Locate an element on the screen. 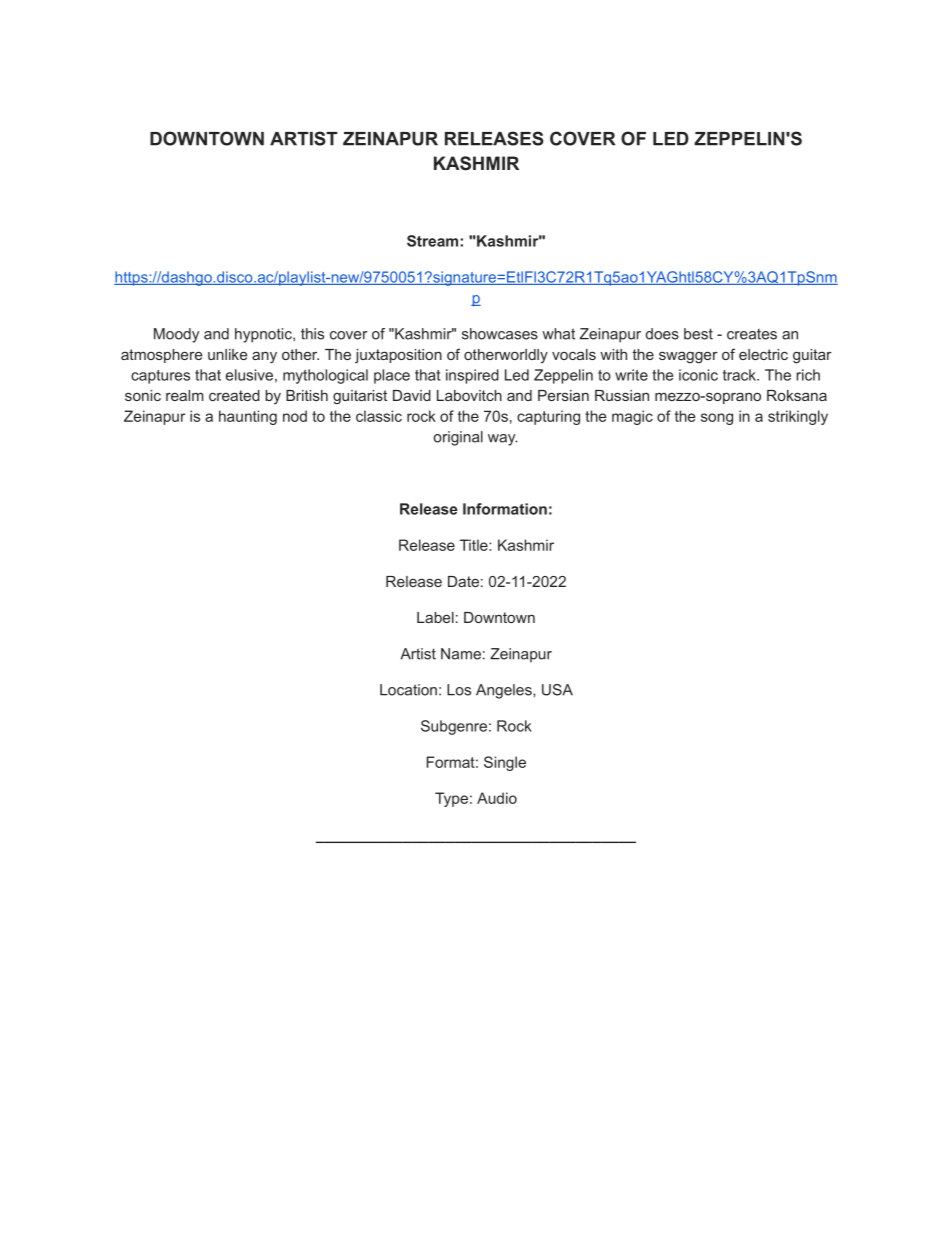 This screenshot has height=1233, width=952. haunting is located at coordinates (248, 417).
